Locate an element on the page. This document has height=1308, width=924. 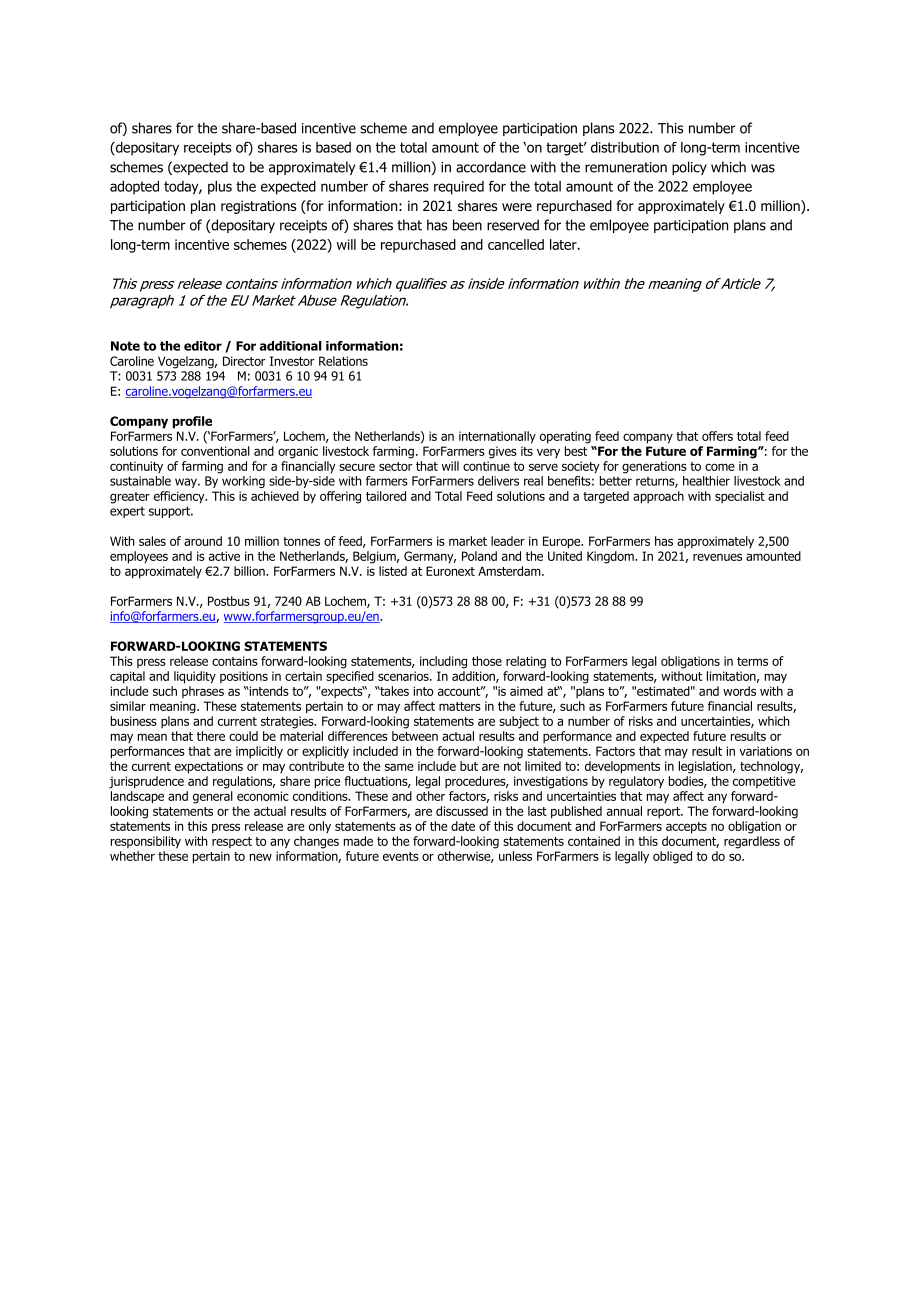
internationally is located at coordinates (497, 437).
